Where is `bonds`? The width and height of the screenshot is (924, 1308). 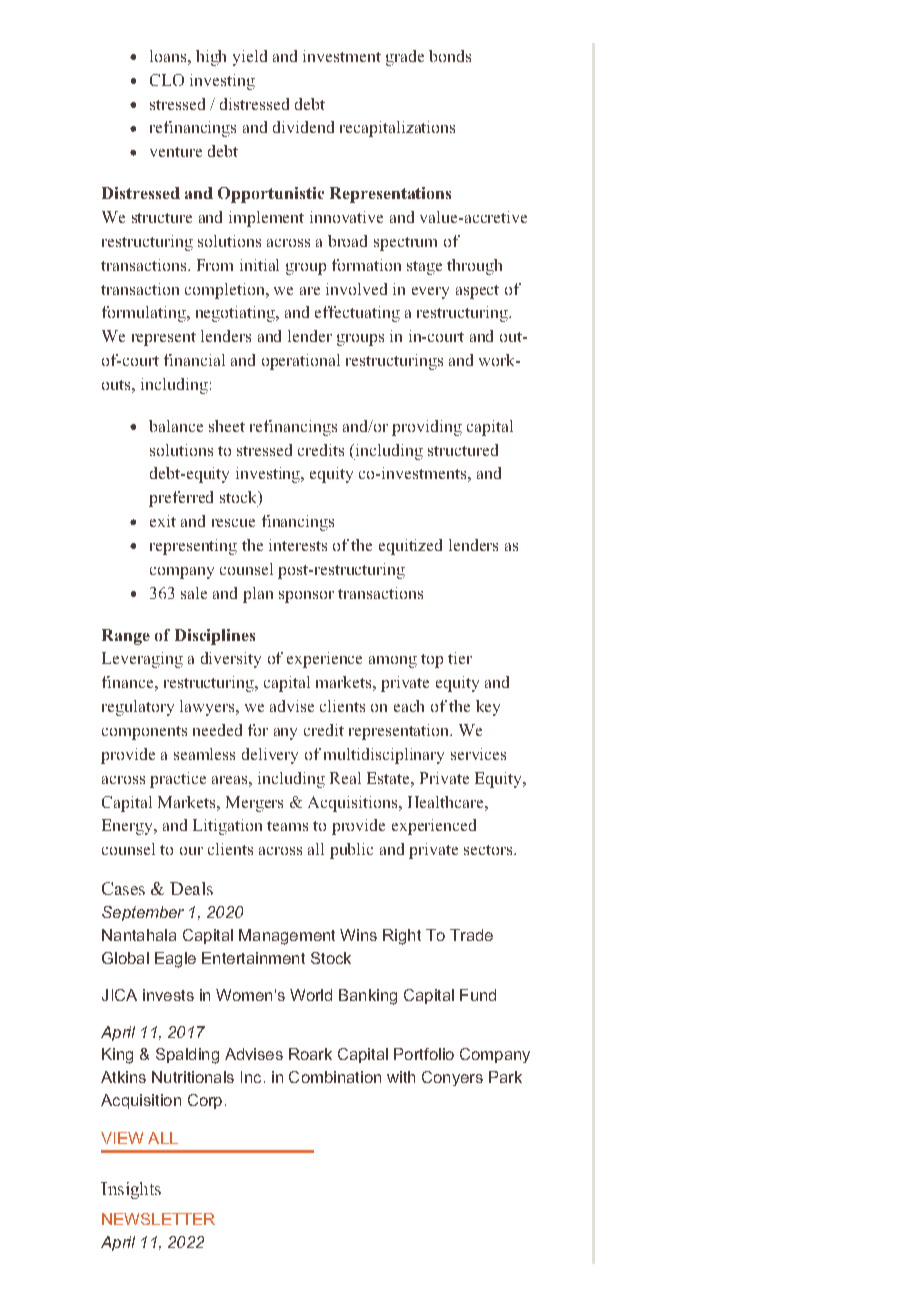 bonds is located at coordinates (450, 56).
